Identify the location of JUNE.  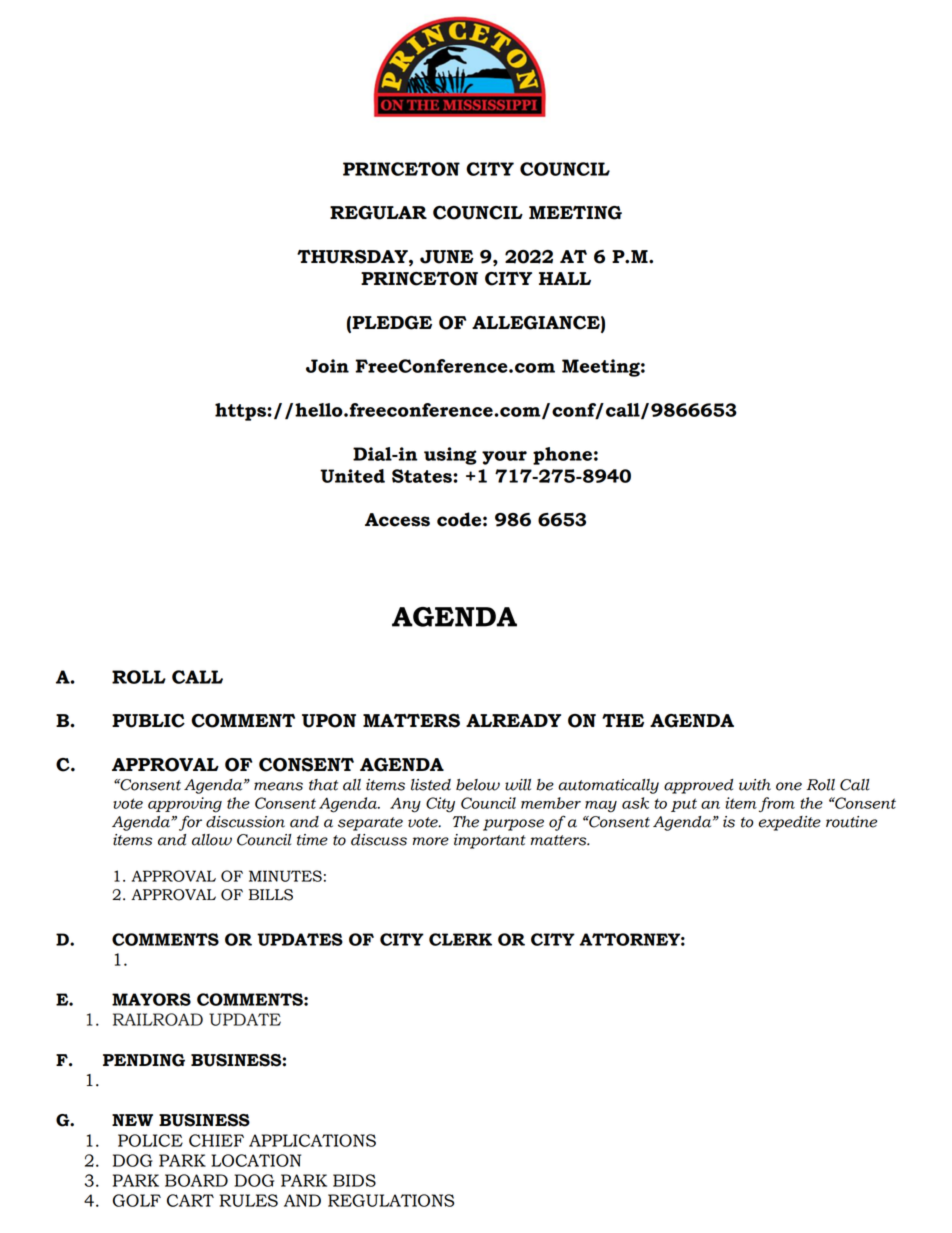
(447, 257).
